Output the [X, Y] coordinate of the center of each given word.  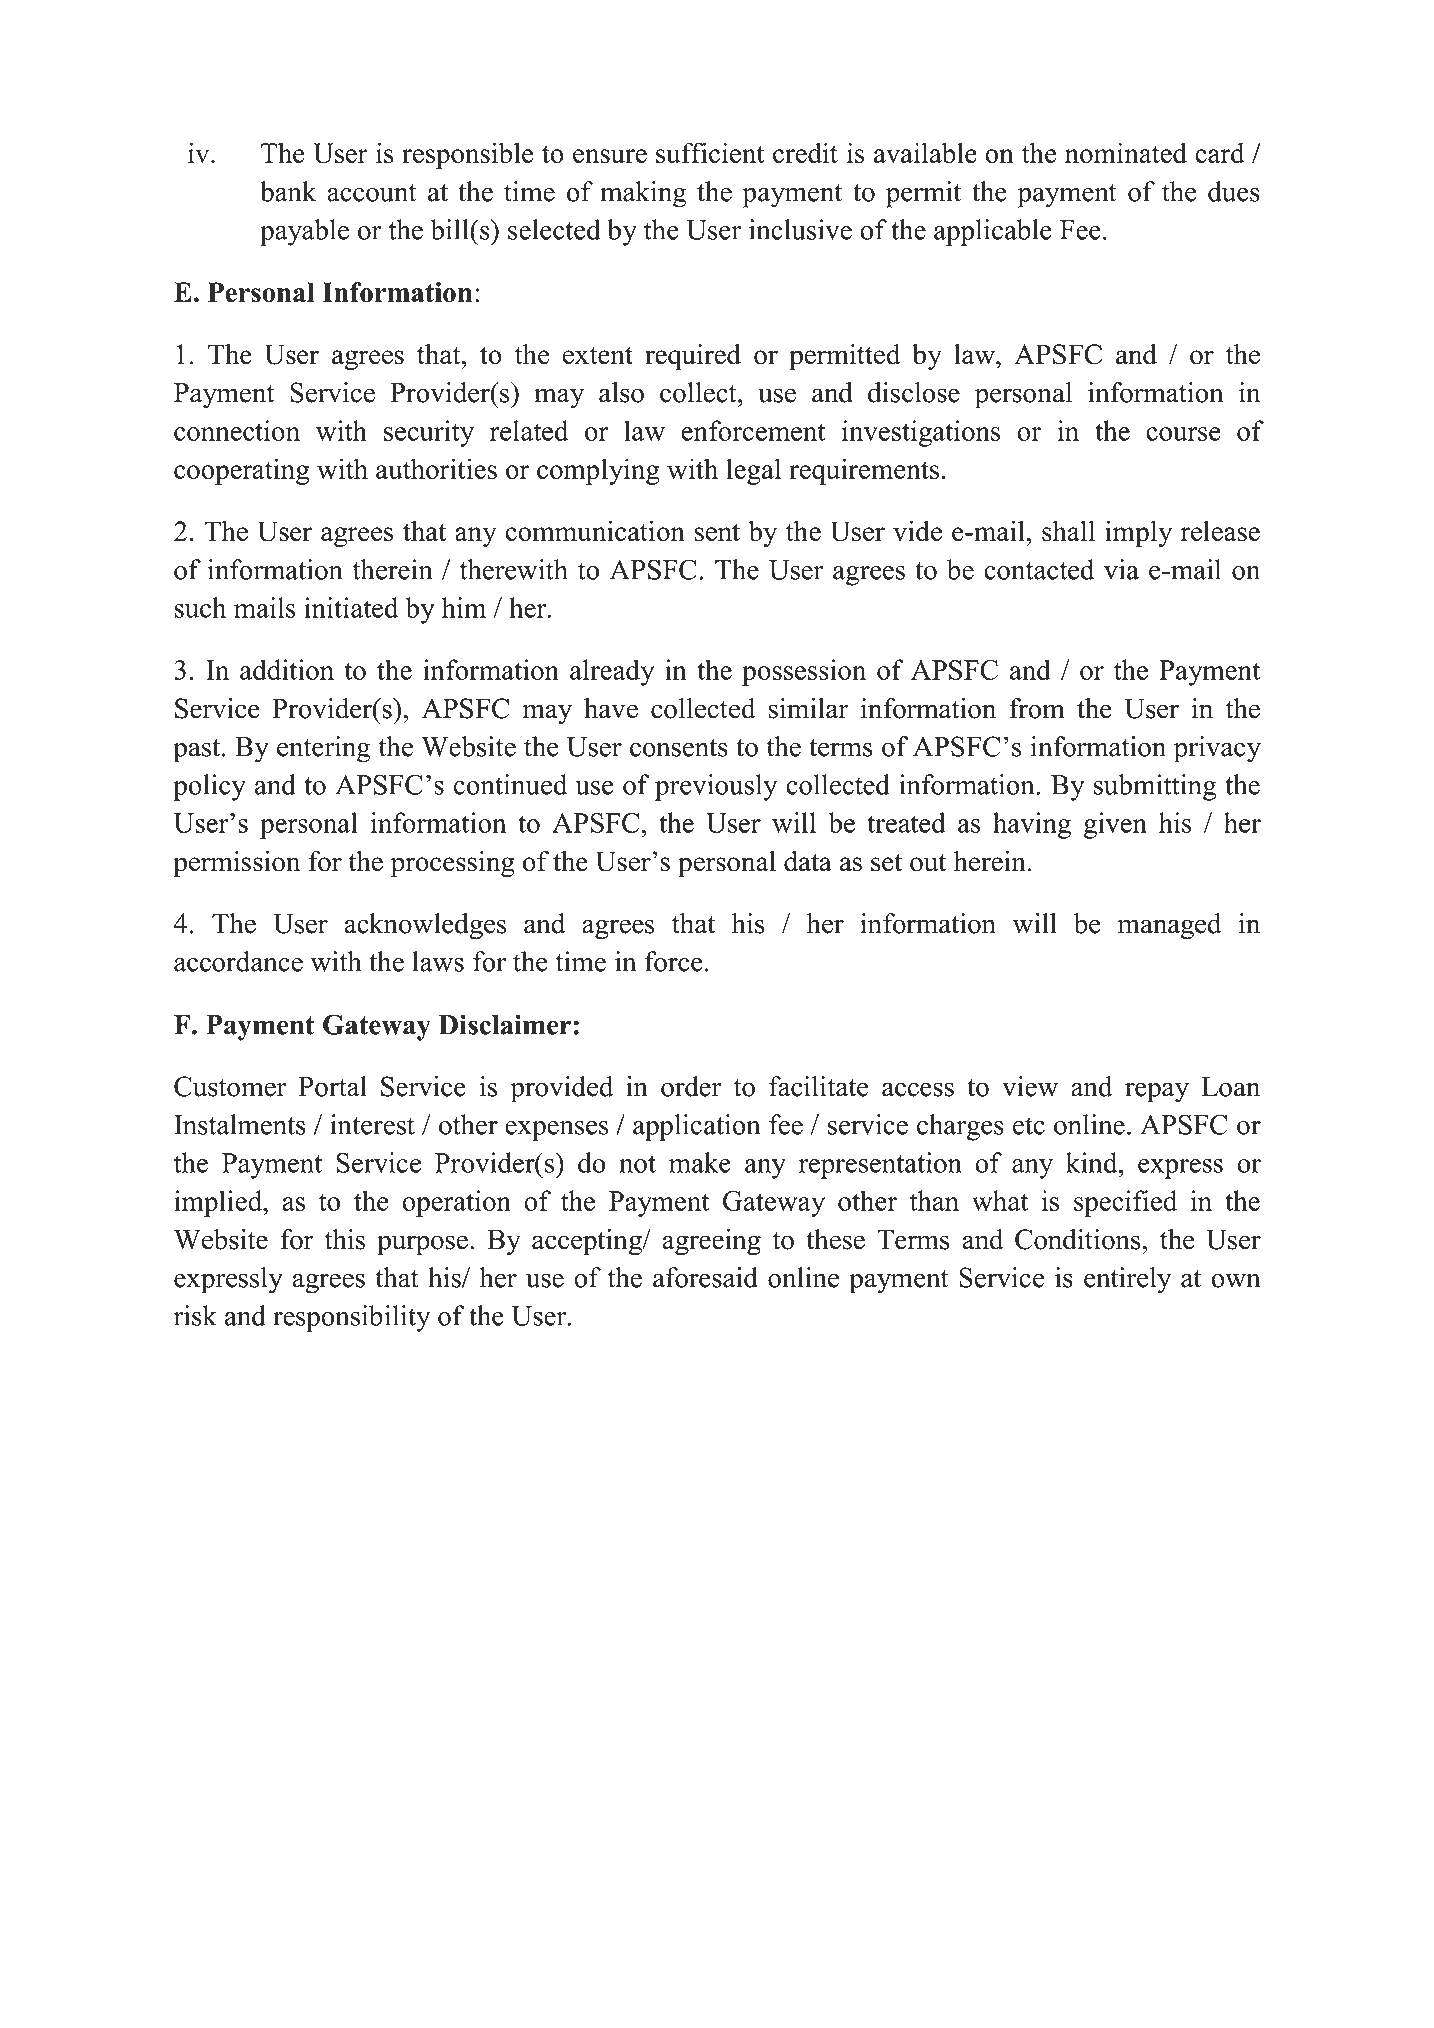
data [808, 861]
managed [1169, 926]
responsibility [352, 1318]
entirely [1127, 1280]
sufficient [710, 153]
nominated [1126, 152]
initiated [351, 607]
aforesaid [705, 1277]
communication [595, 531]
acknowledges [425, 926]
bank [288, 191]
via [1121, 569]
